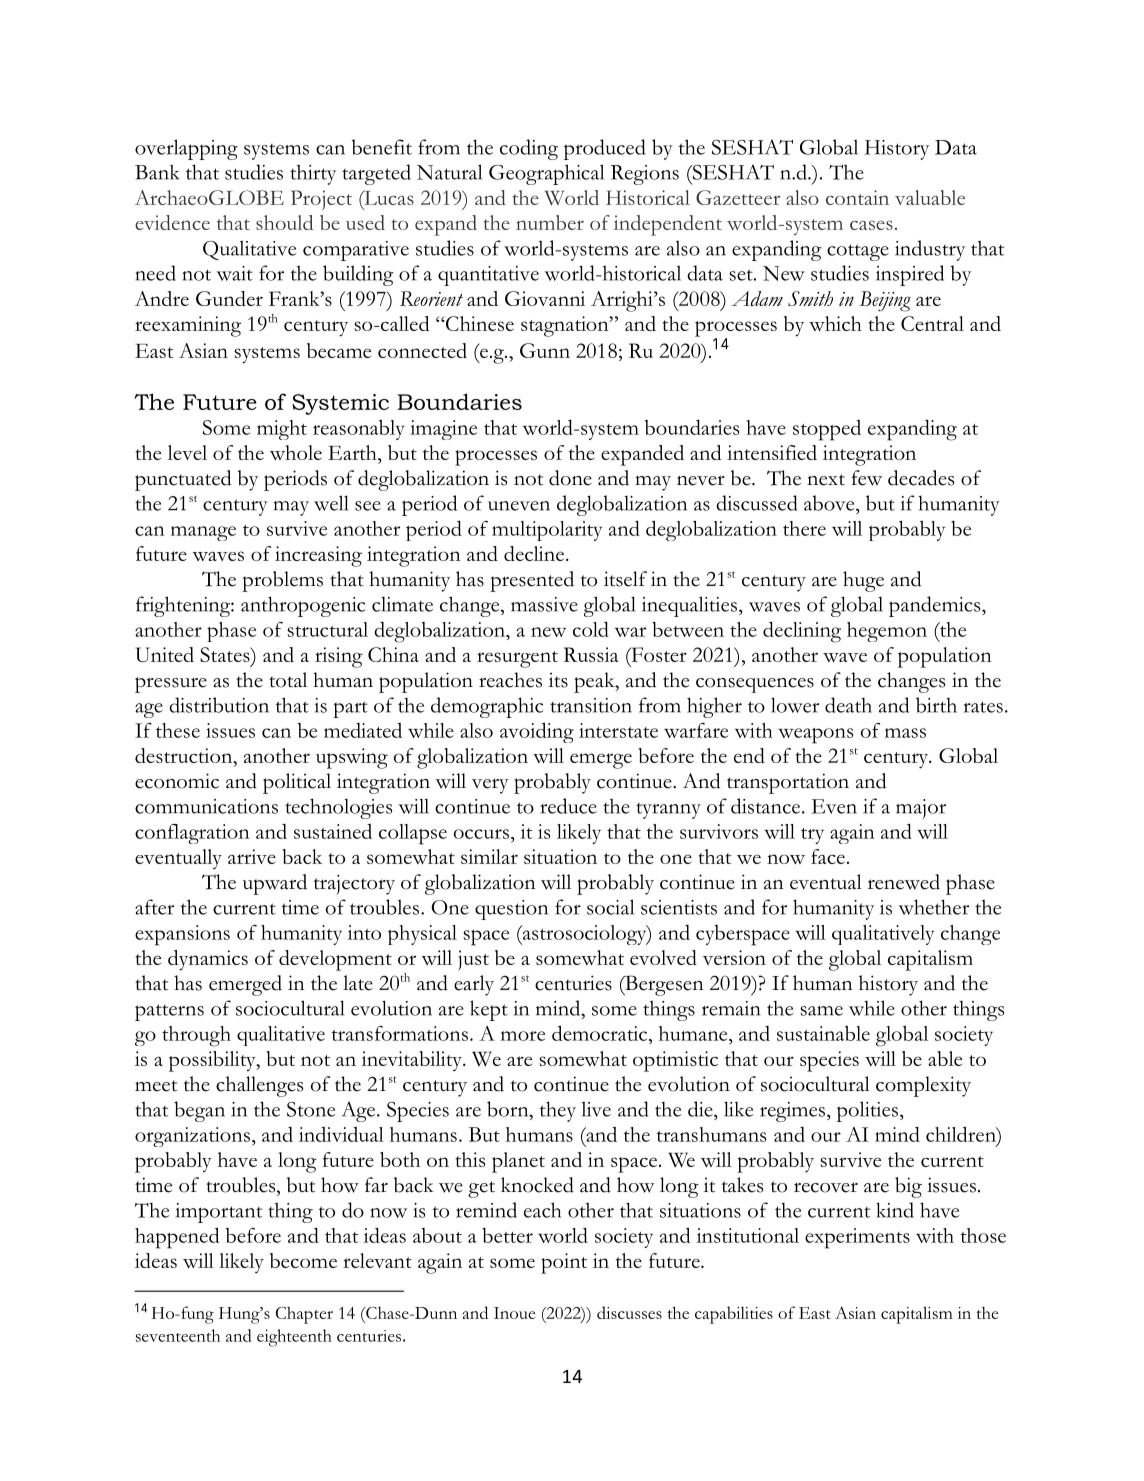  Describe the element at coordinates (867, 478) in the page. I see `few` at that location.
